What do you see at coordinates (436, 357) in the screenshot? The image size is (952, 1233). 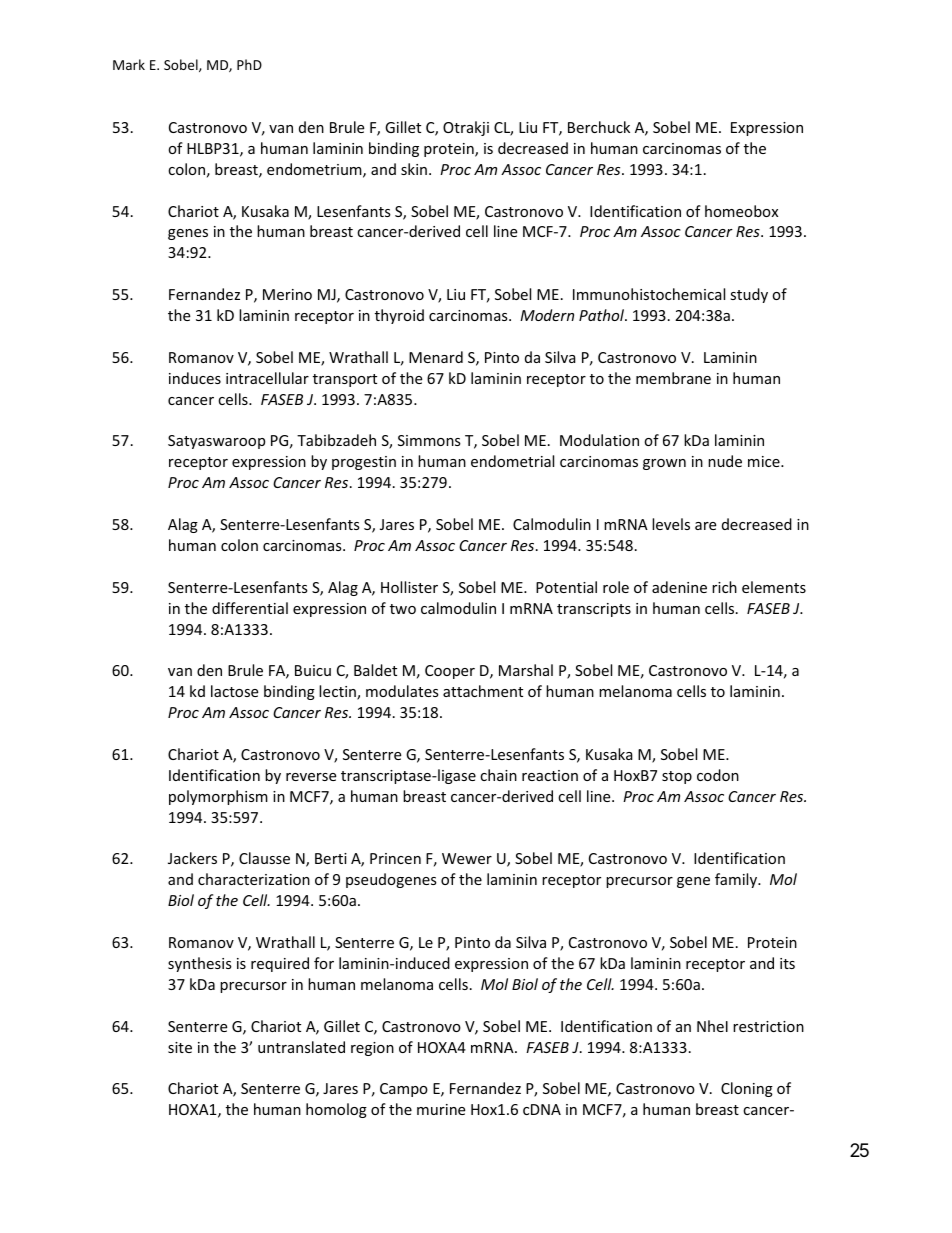 I see `Menard` at bounding box center [436, 357].
